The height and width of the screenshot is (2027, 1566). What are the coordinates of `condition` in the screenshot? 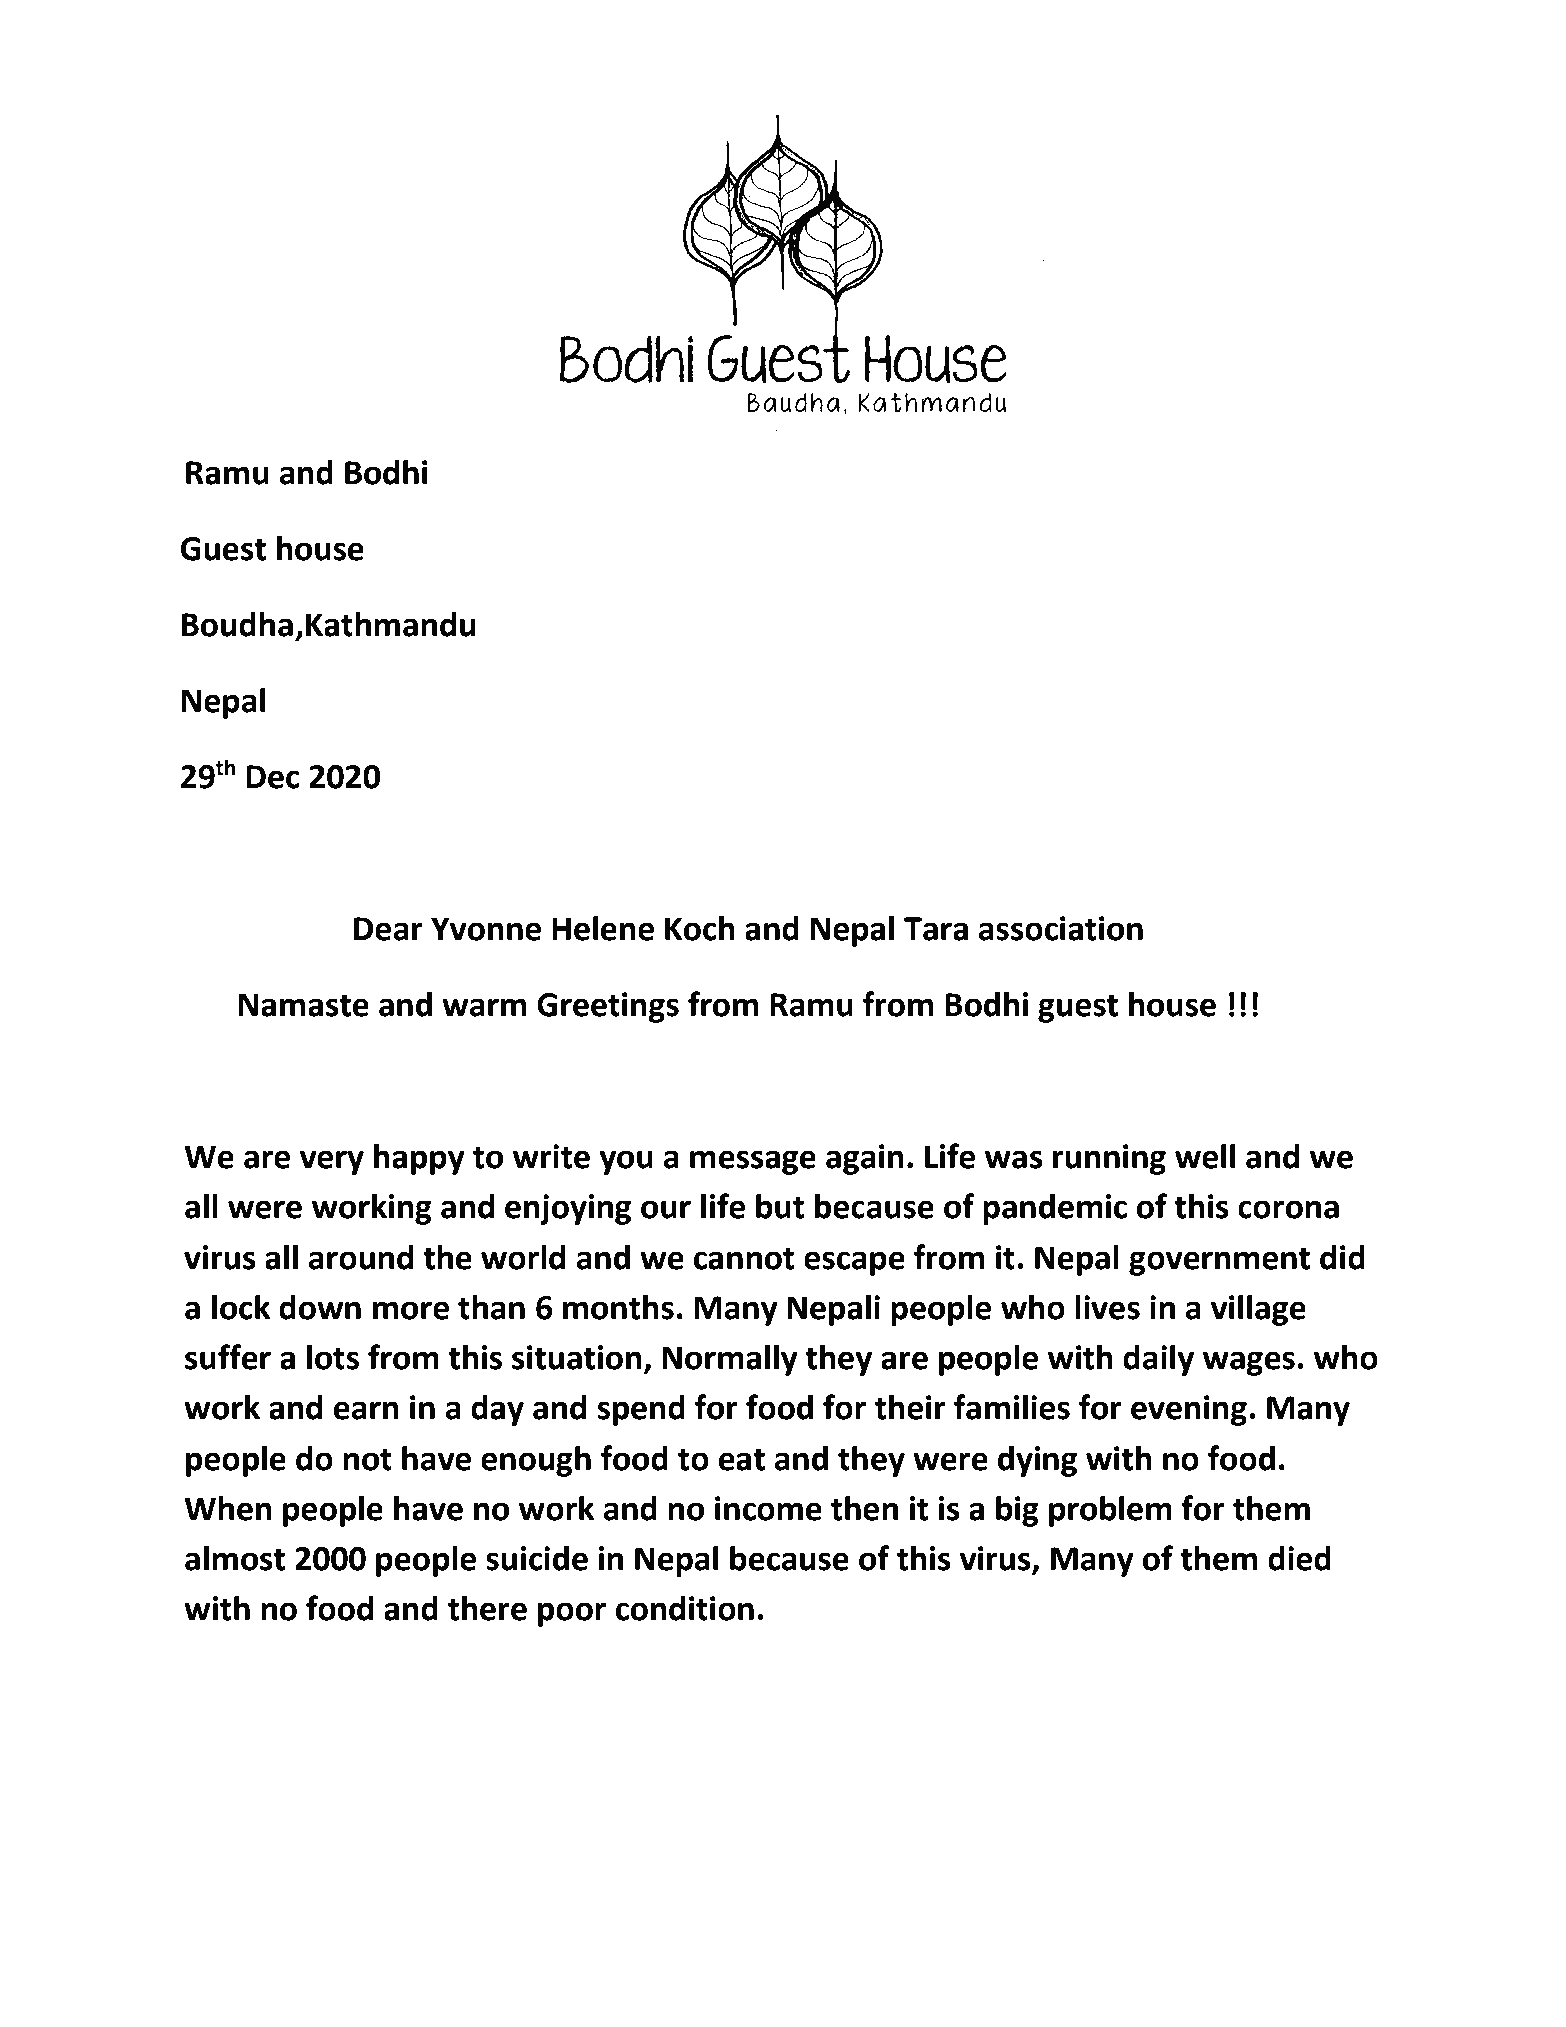 It's located at (685, 1608).
